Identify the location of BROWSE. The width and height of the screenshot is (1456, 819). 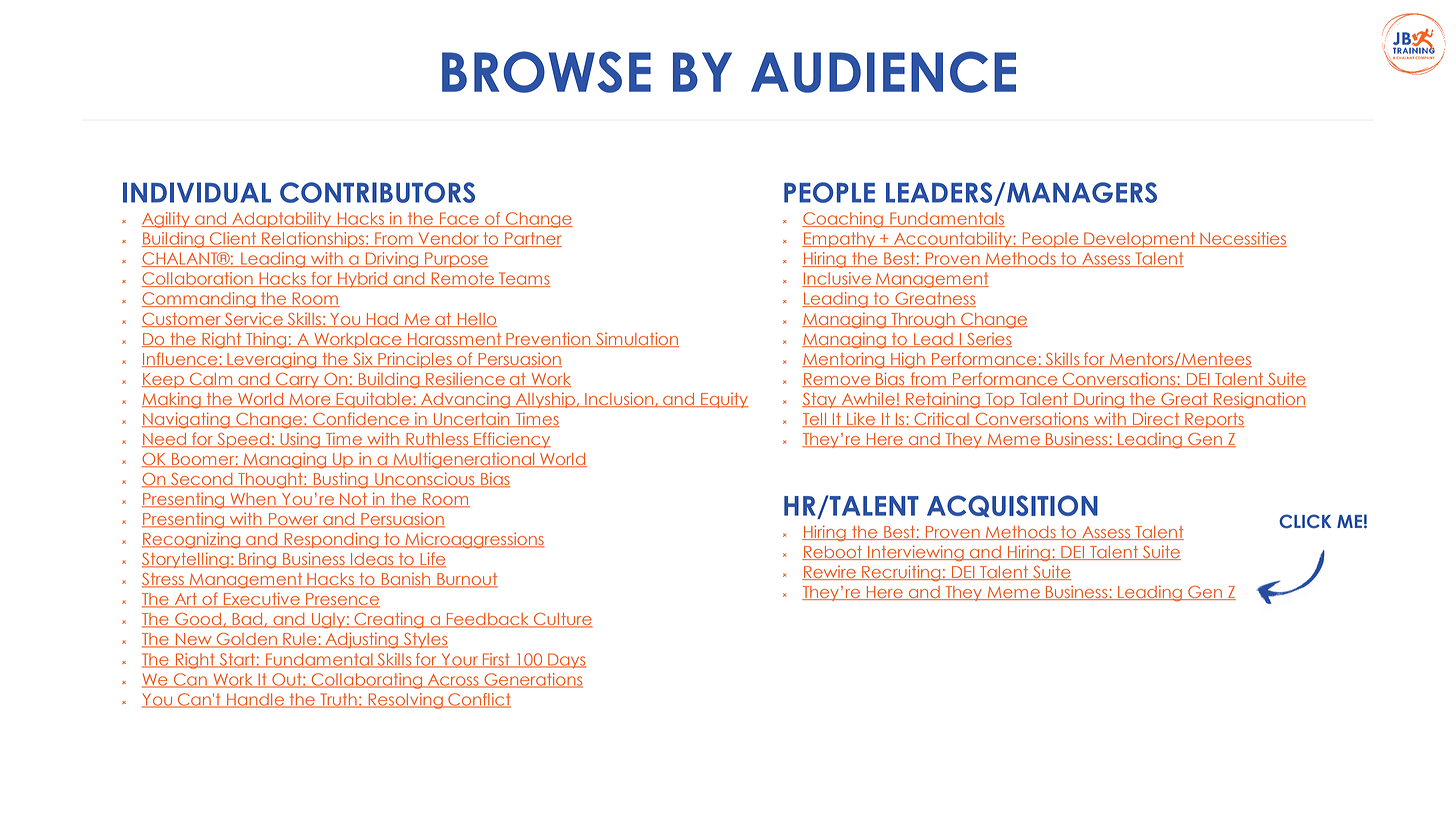
(546, 72).
